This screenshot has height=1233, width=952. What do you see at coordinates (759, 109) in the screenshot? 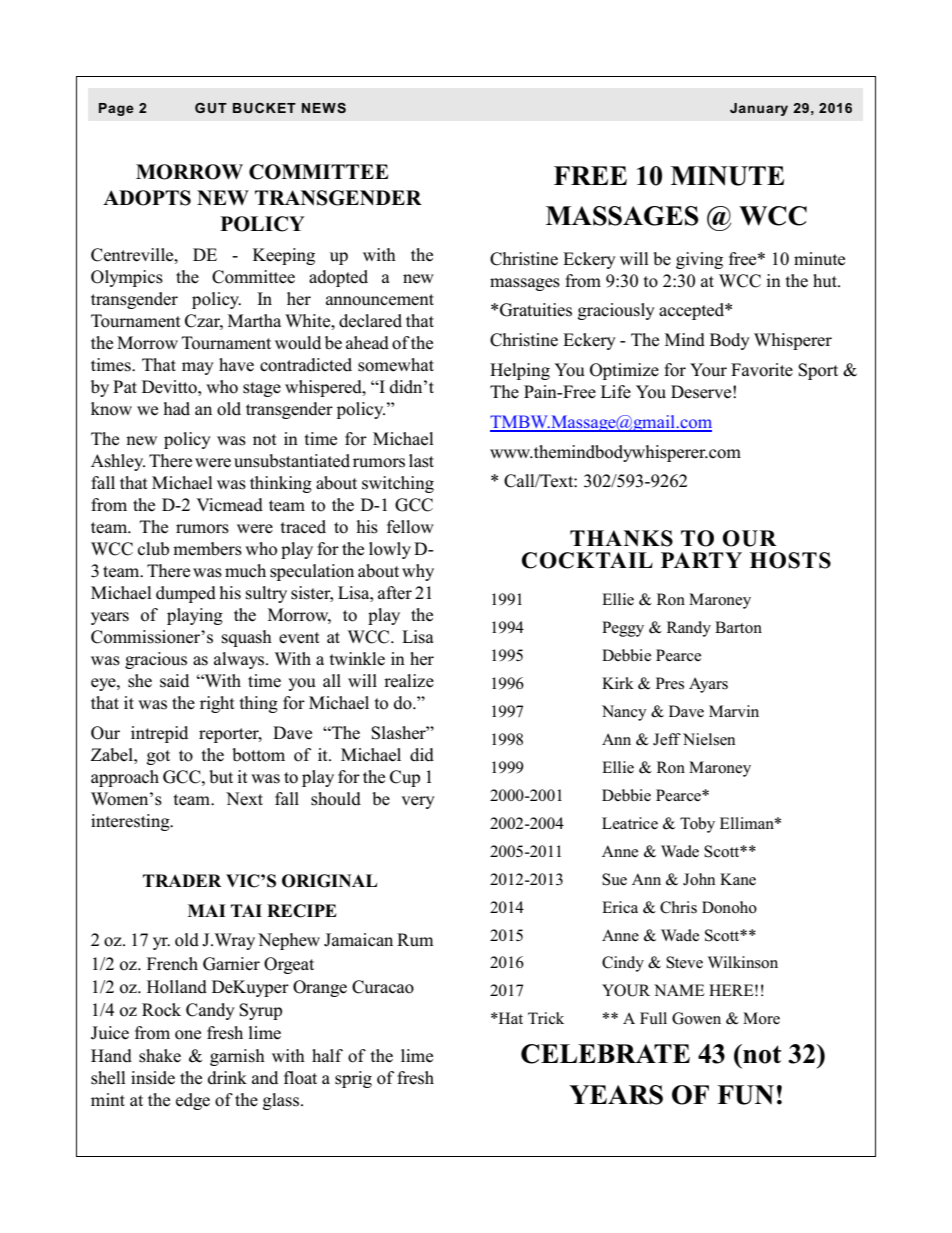
I see `January` at bounding box center [759, 109].
